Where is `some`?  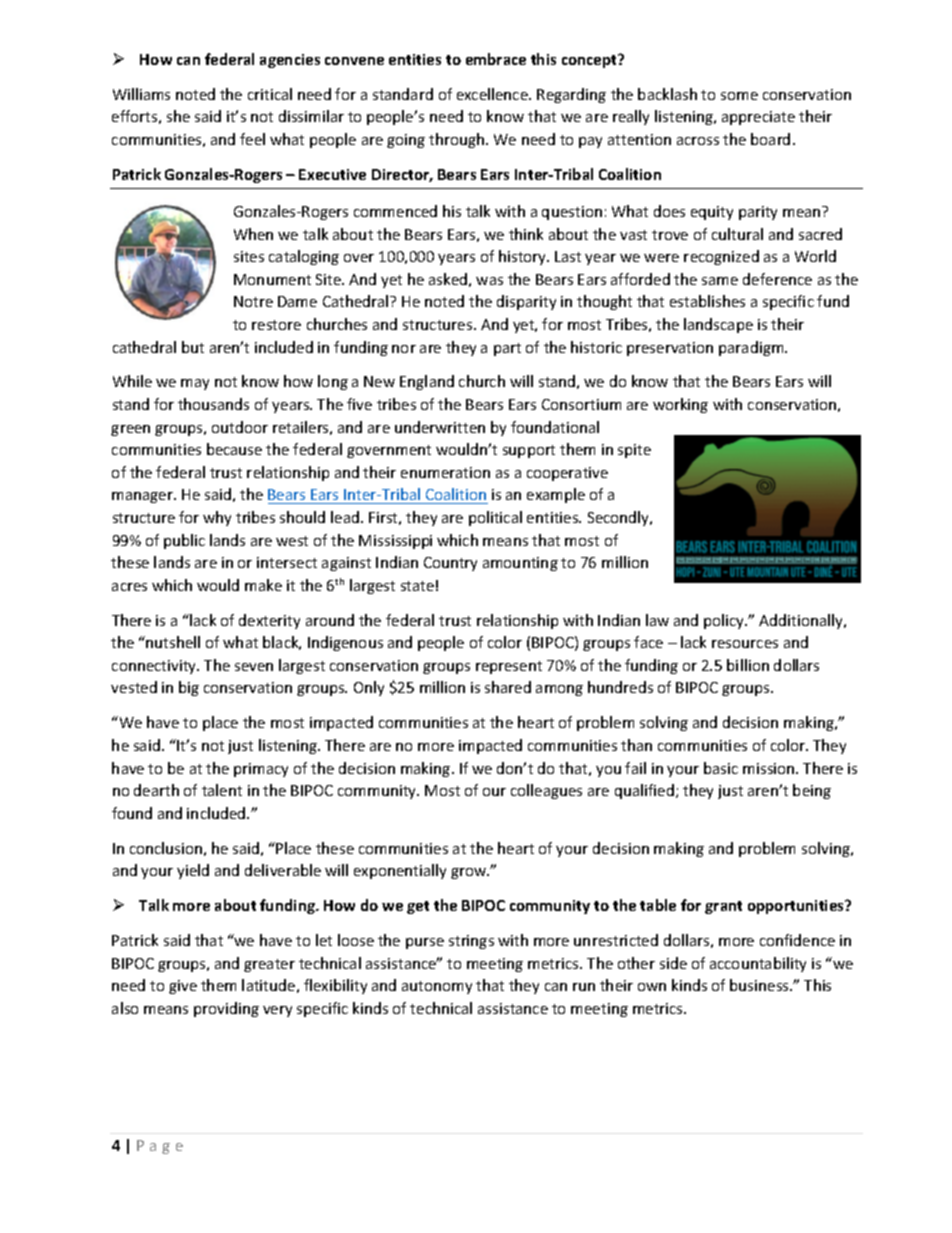 some is located at coordinates (739, 96).
